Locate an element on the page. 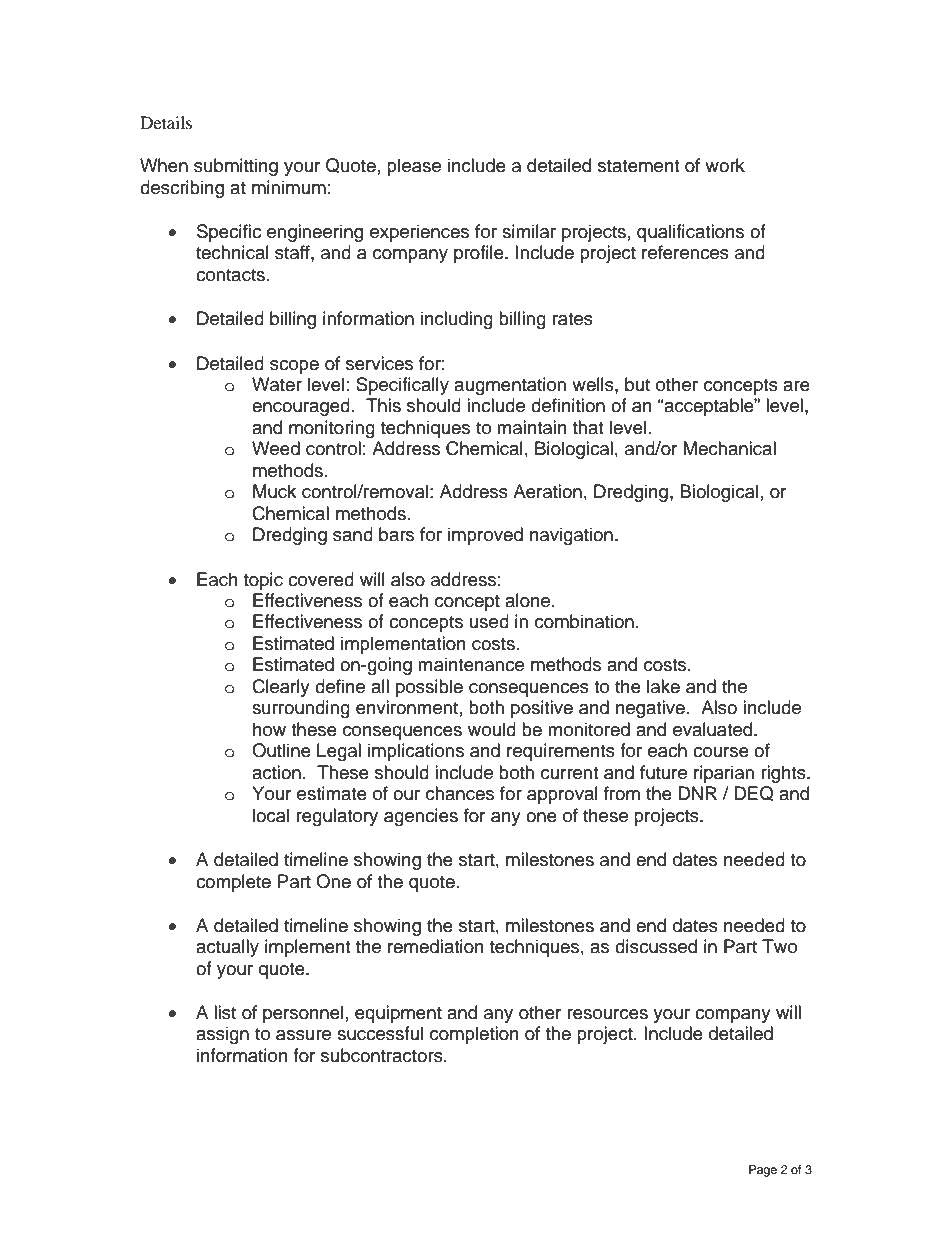 The height and width of the page is (1233, 952). assign is located at coordinates (222, 1035).
